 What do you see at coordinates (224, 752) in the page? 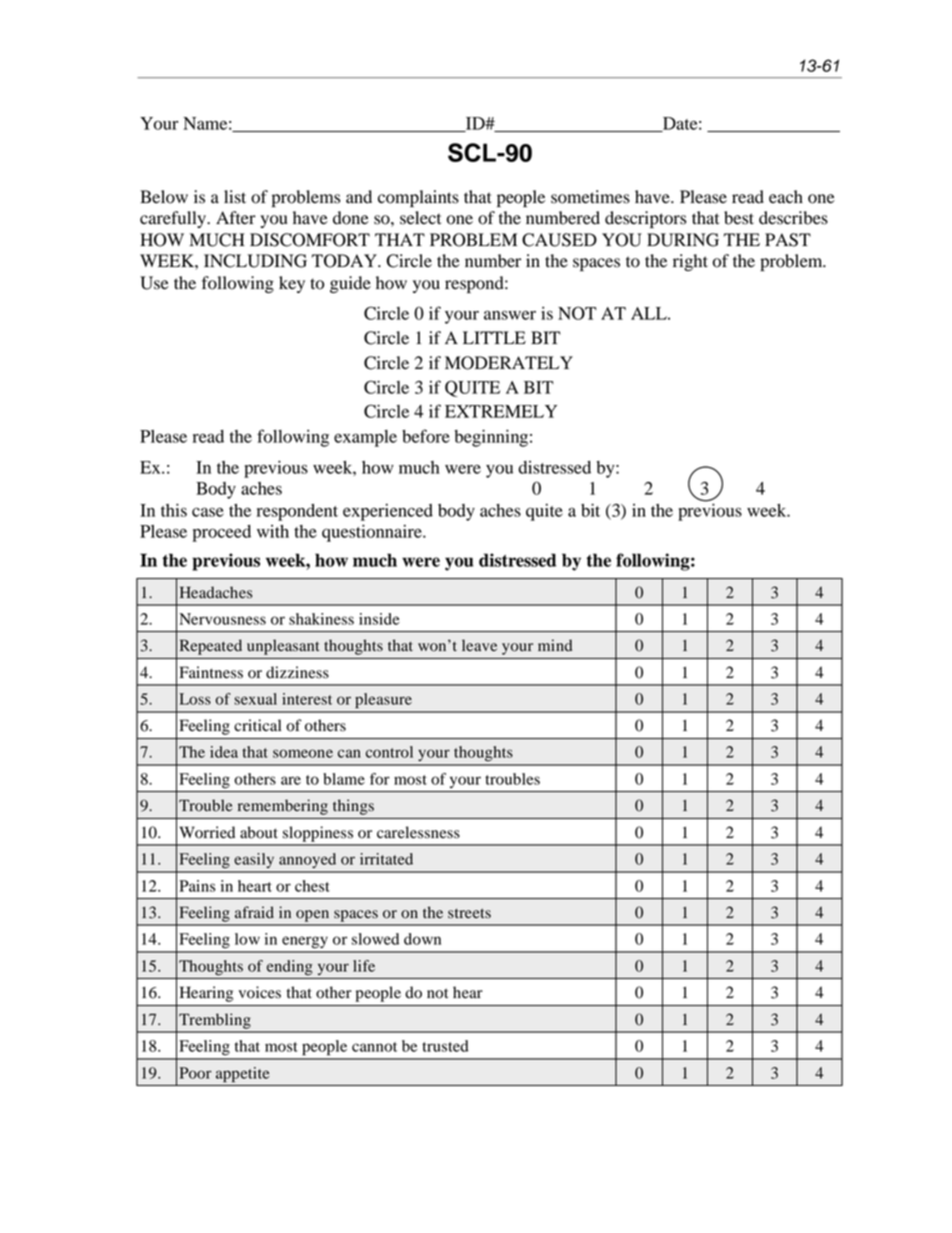
I see `idea` at bounding box center [224, 752].
